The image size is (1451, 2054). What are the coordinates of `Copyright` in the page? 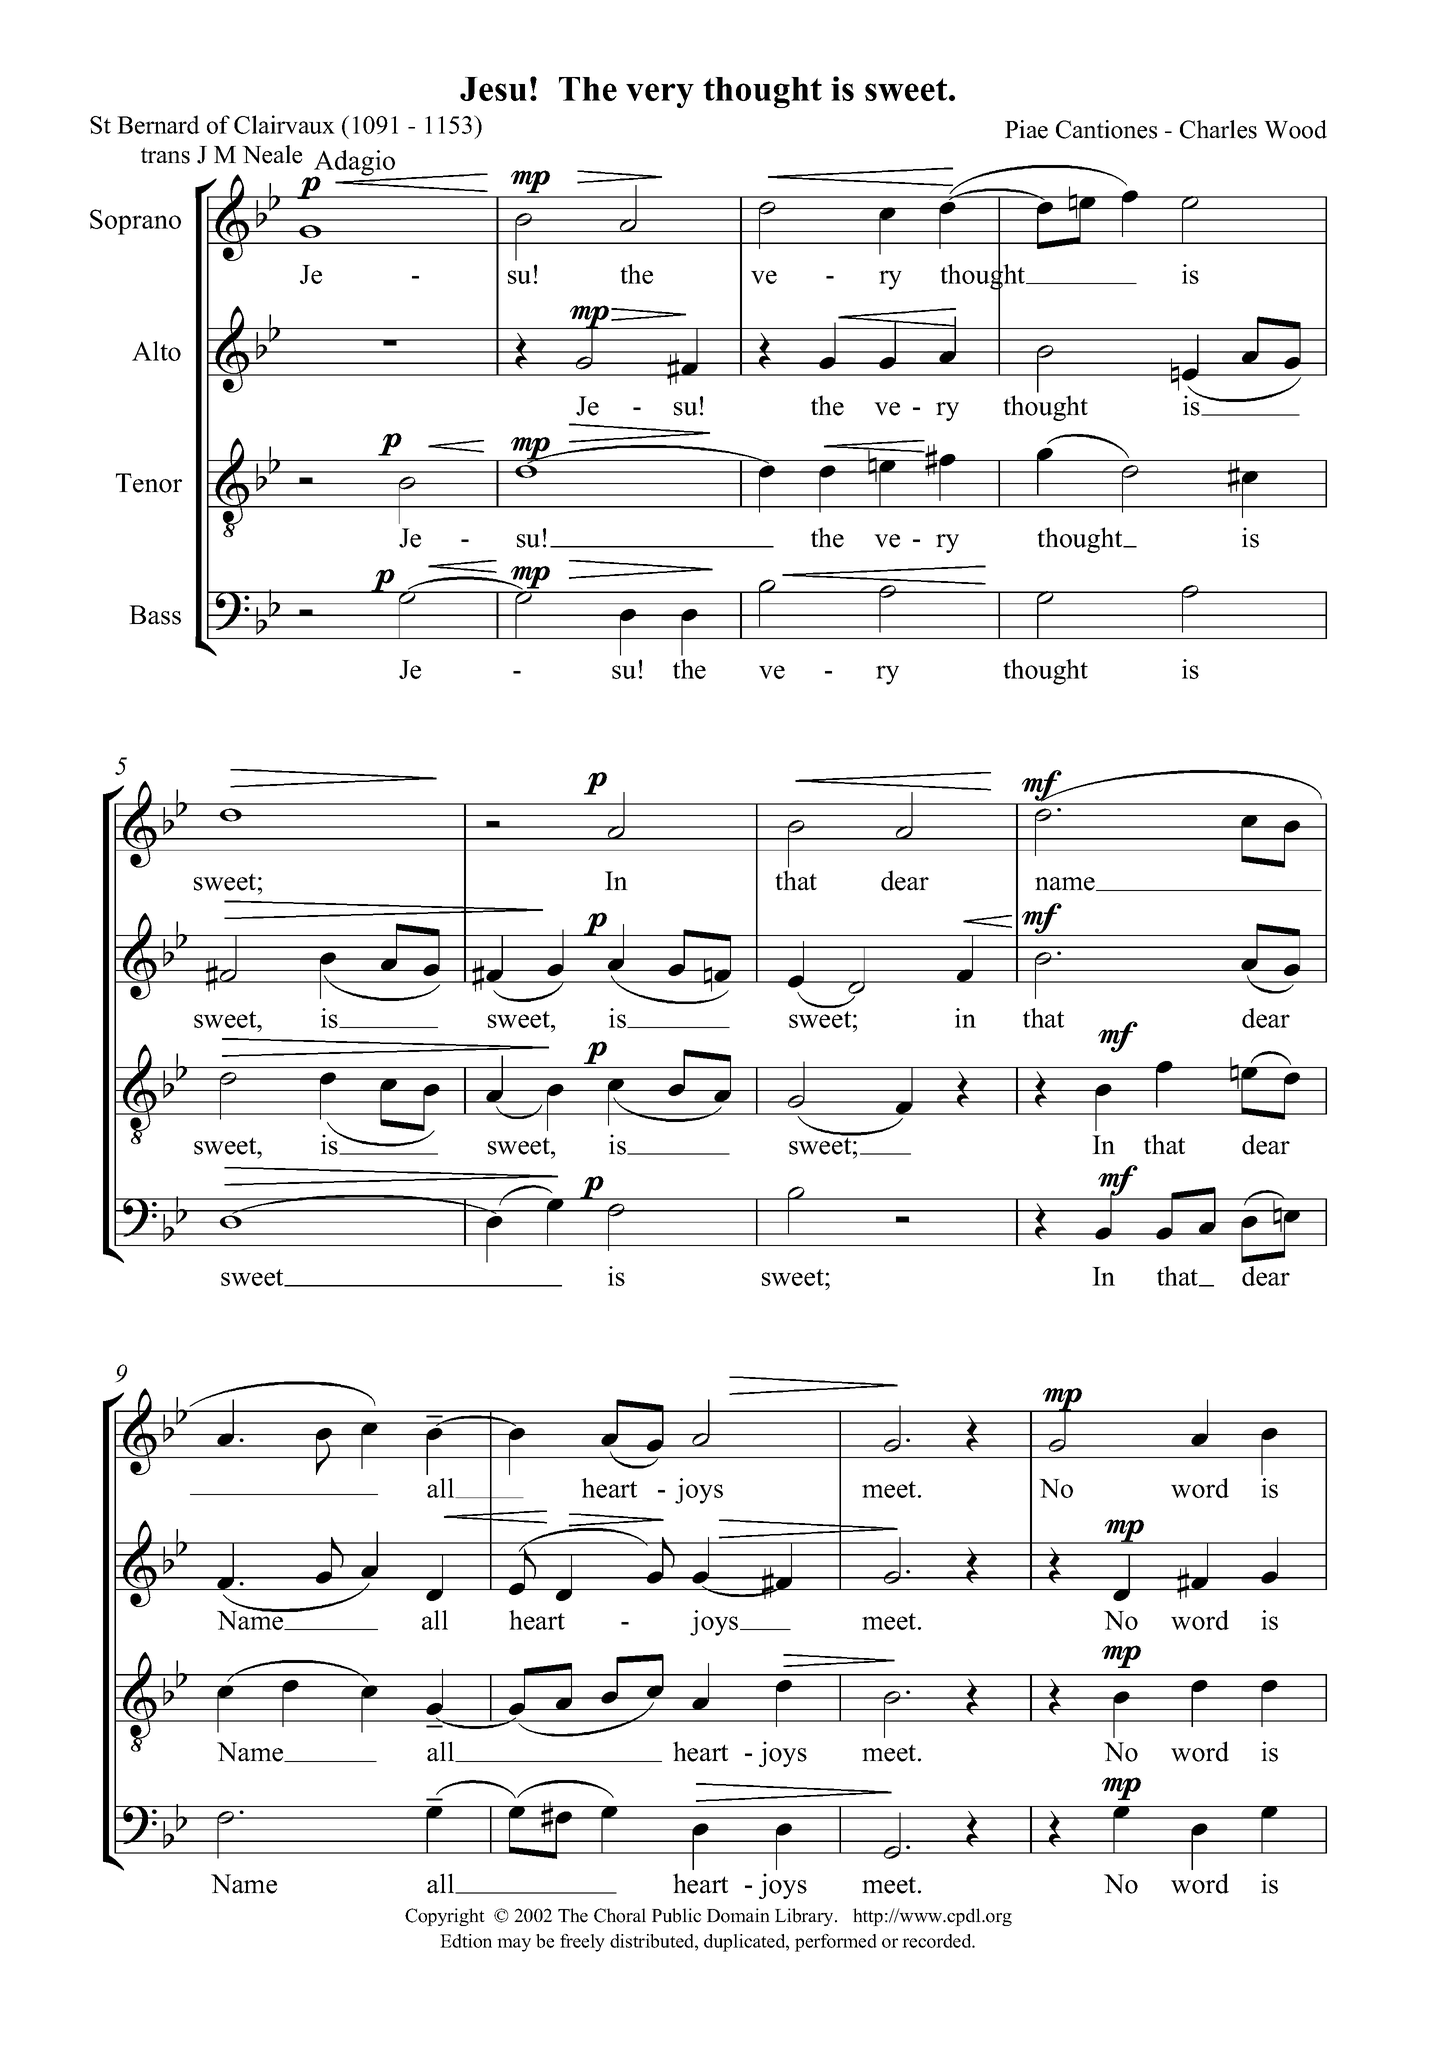 It's located at (445, 1917).
